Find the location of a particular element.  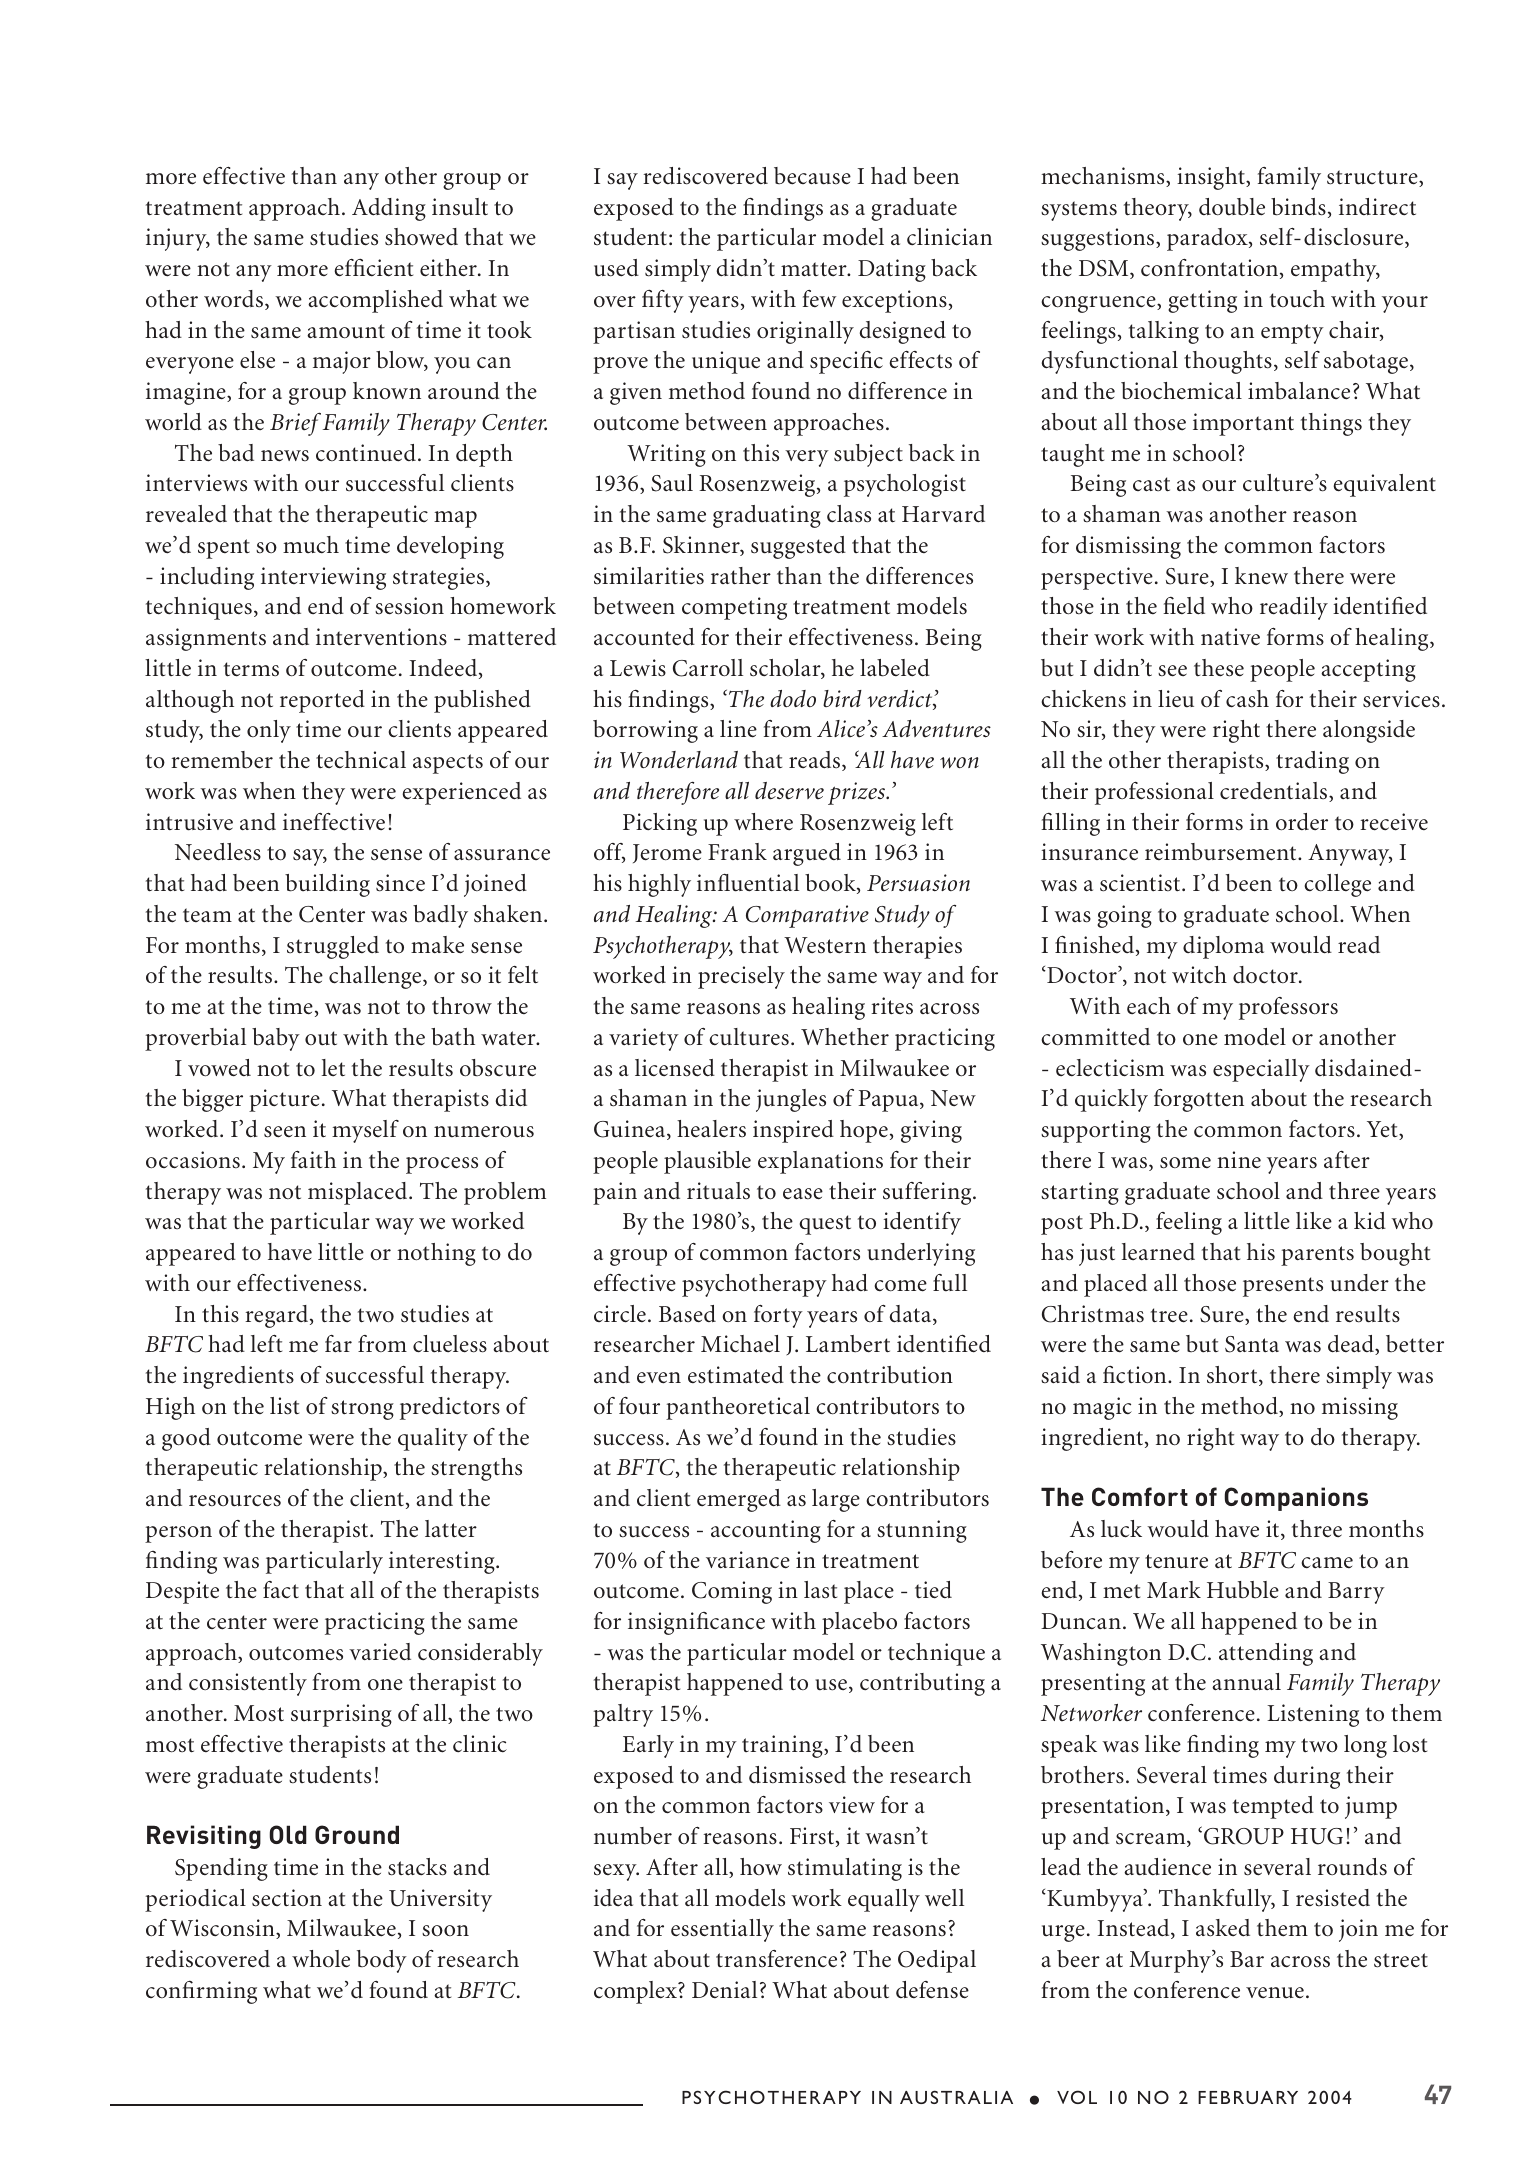

because is located at coordinates (812, 176).
